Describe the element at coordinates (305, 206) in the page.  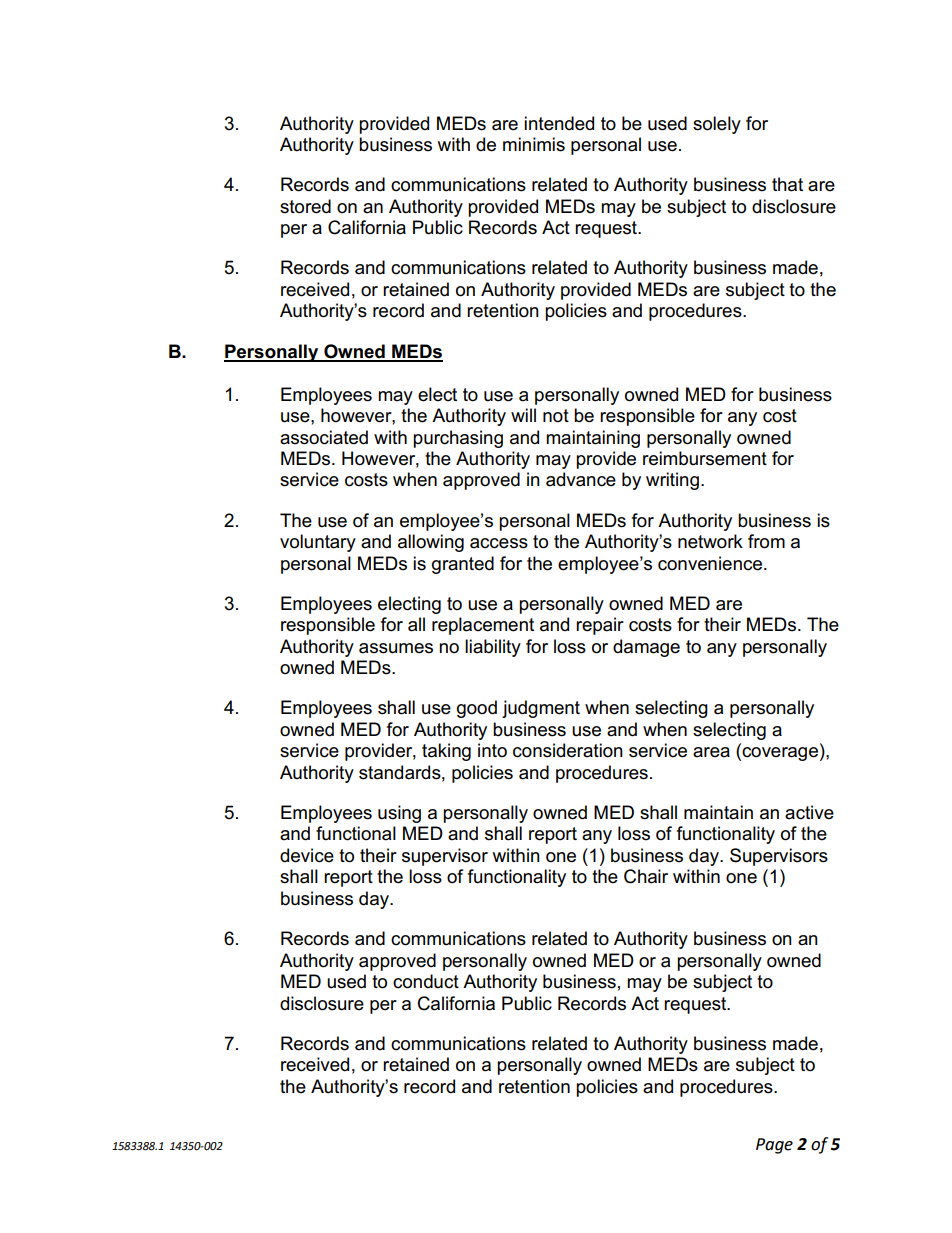
I see `stored` at that location.
